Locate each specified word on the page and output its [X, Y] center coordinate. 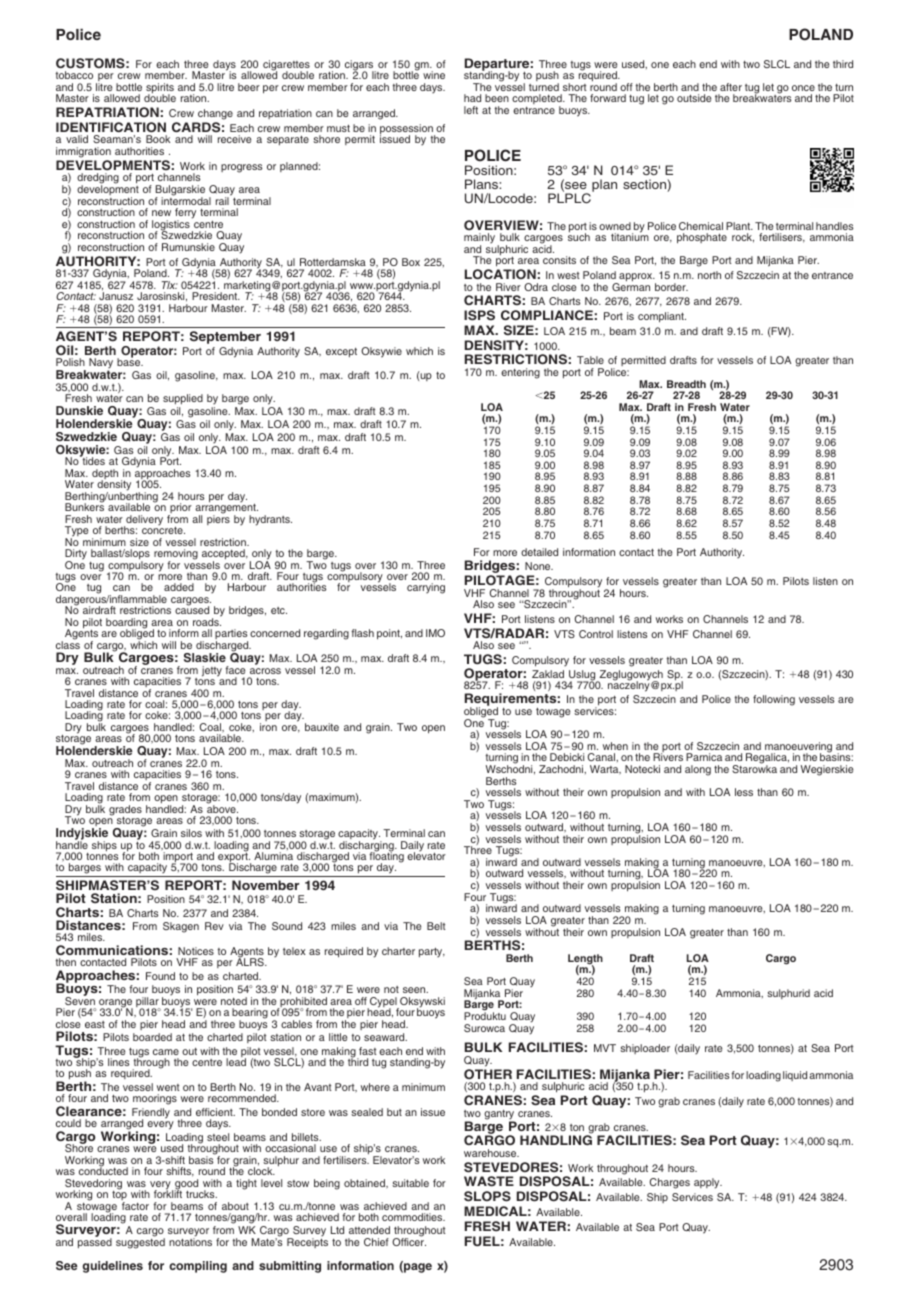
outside [694, 98]
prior [180, 509]
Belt [436, 926]
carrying [426, 588]
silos [191, 833]
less [744, 792]
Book [158, 139]
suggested [140, 1242]
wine [434, 75]
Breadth [686, 384]
